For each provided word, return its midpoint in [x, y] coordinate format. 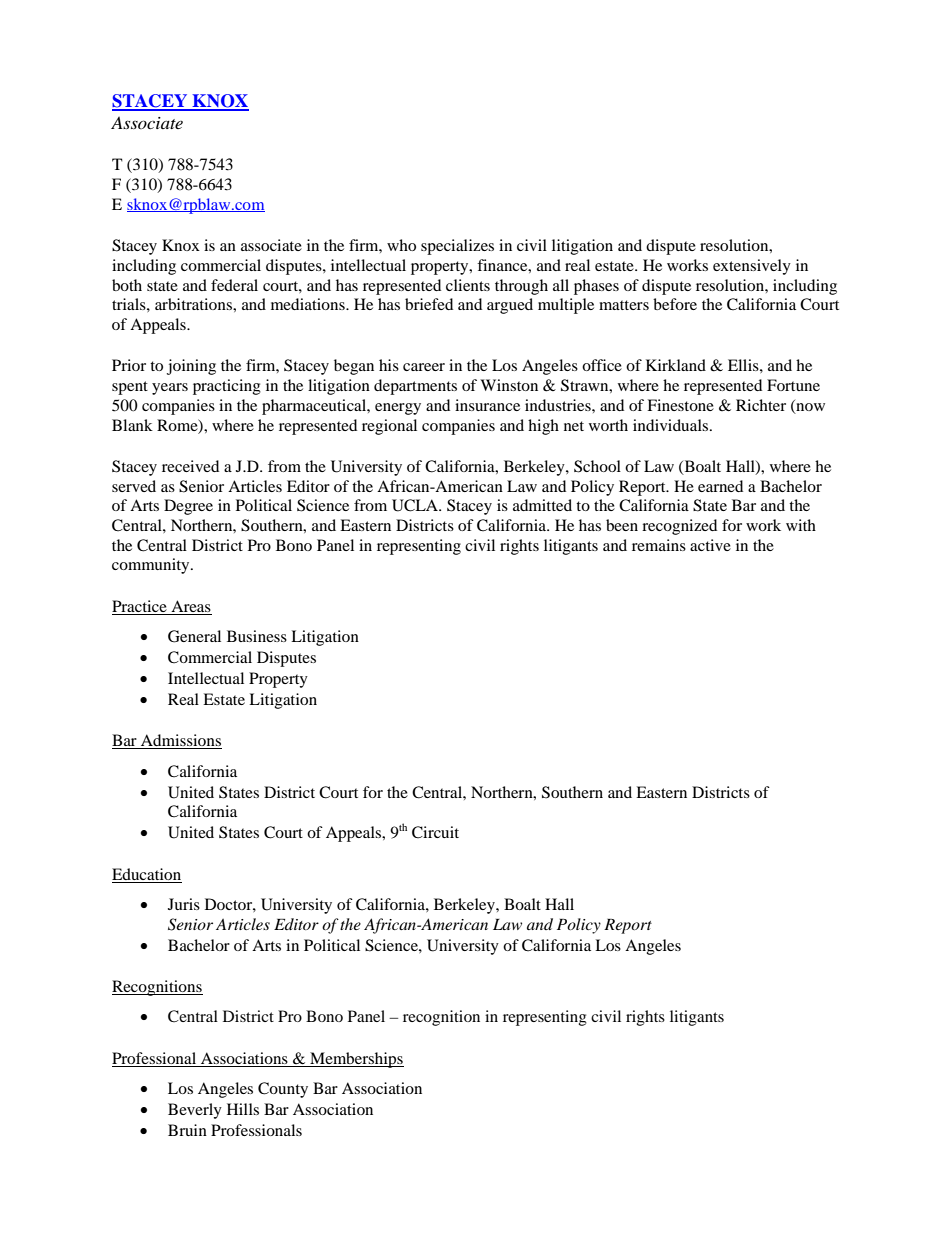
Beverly [195, 1111]
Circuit [435, 832]
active [710, 545]
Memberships [356, 1060]
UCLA [416, 505]
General [194, 636]
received [190, 466]
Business [257, 636]
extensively [752, 267]
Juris [184, 904]
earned [720, 486]
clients [468, 285]
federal [234, 285]
